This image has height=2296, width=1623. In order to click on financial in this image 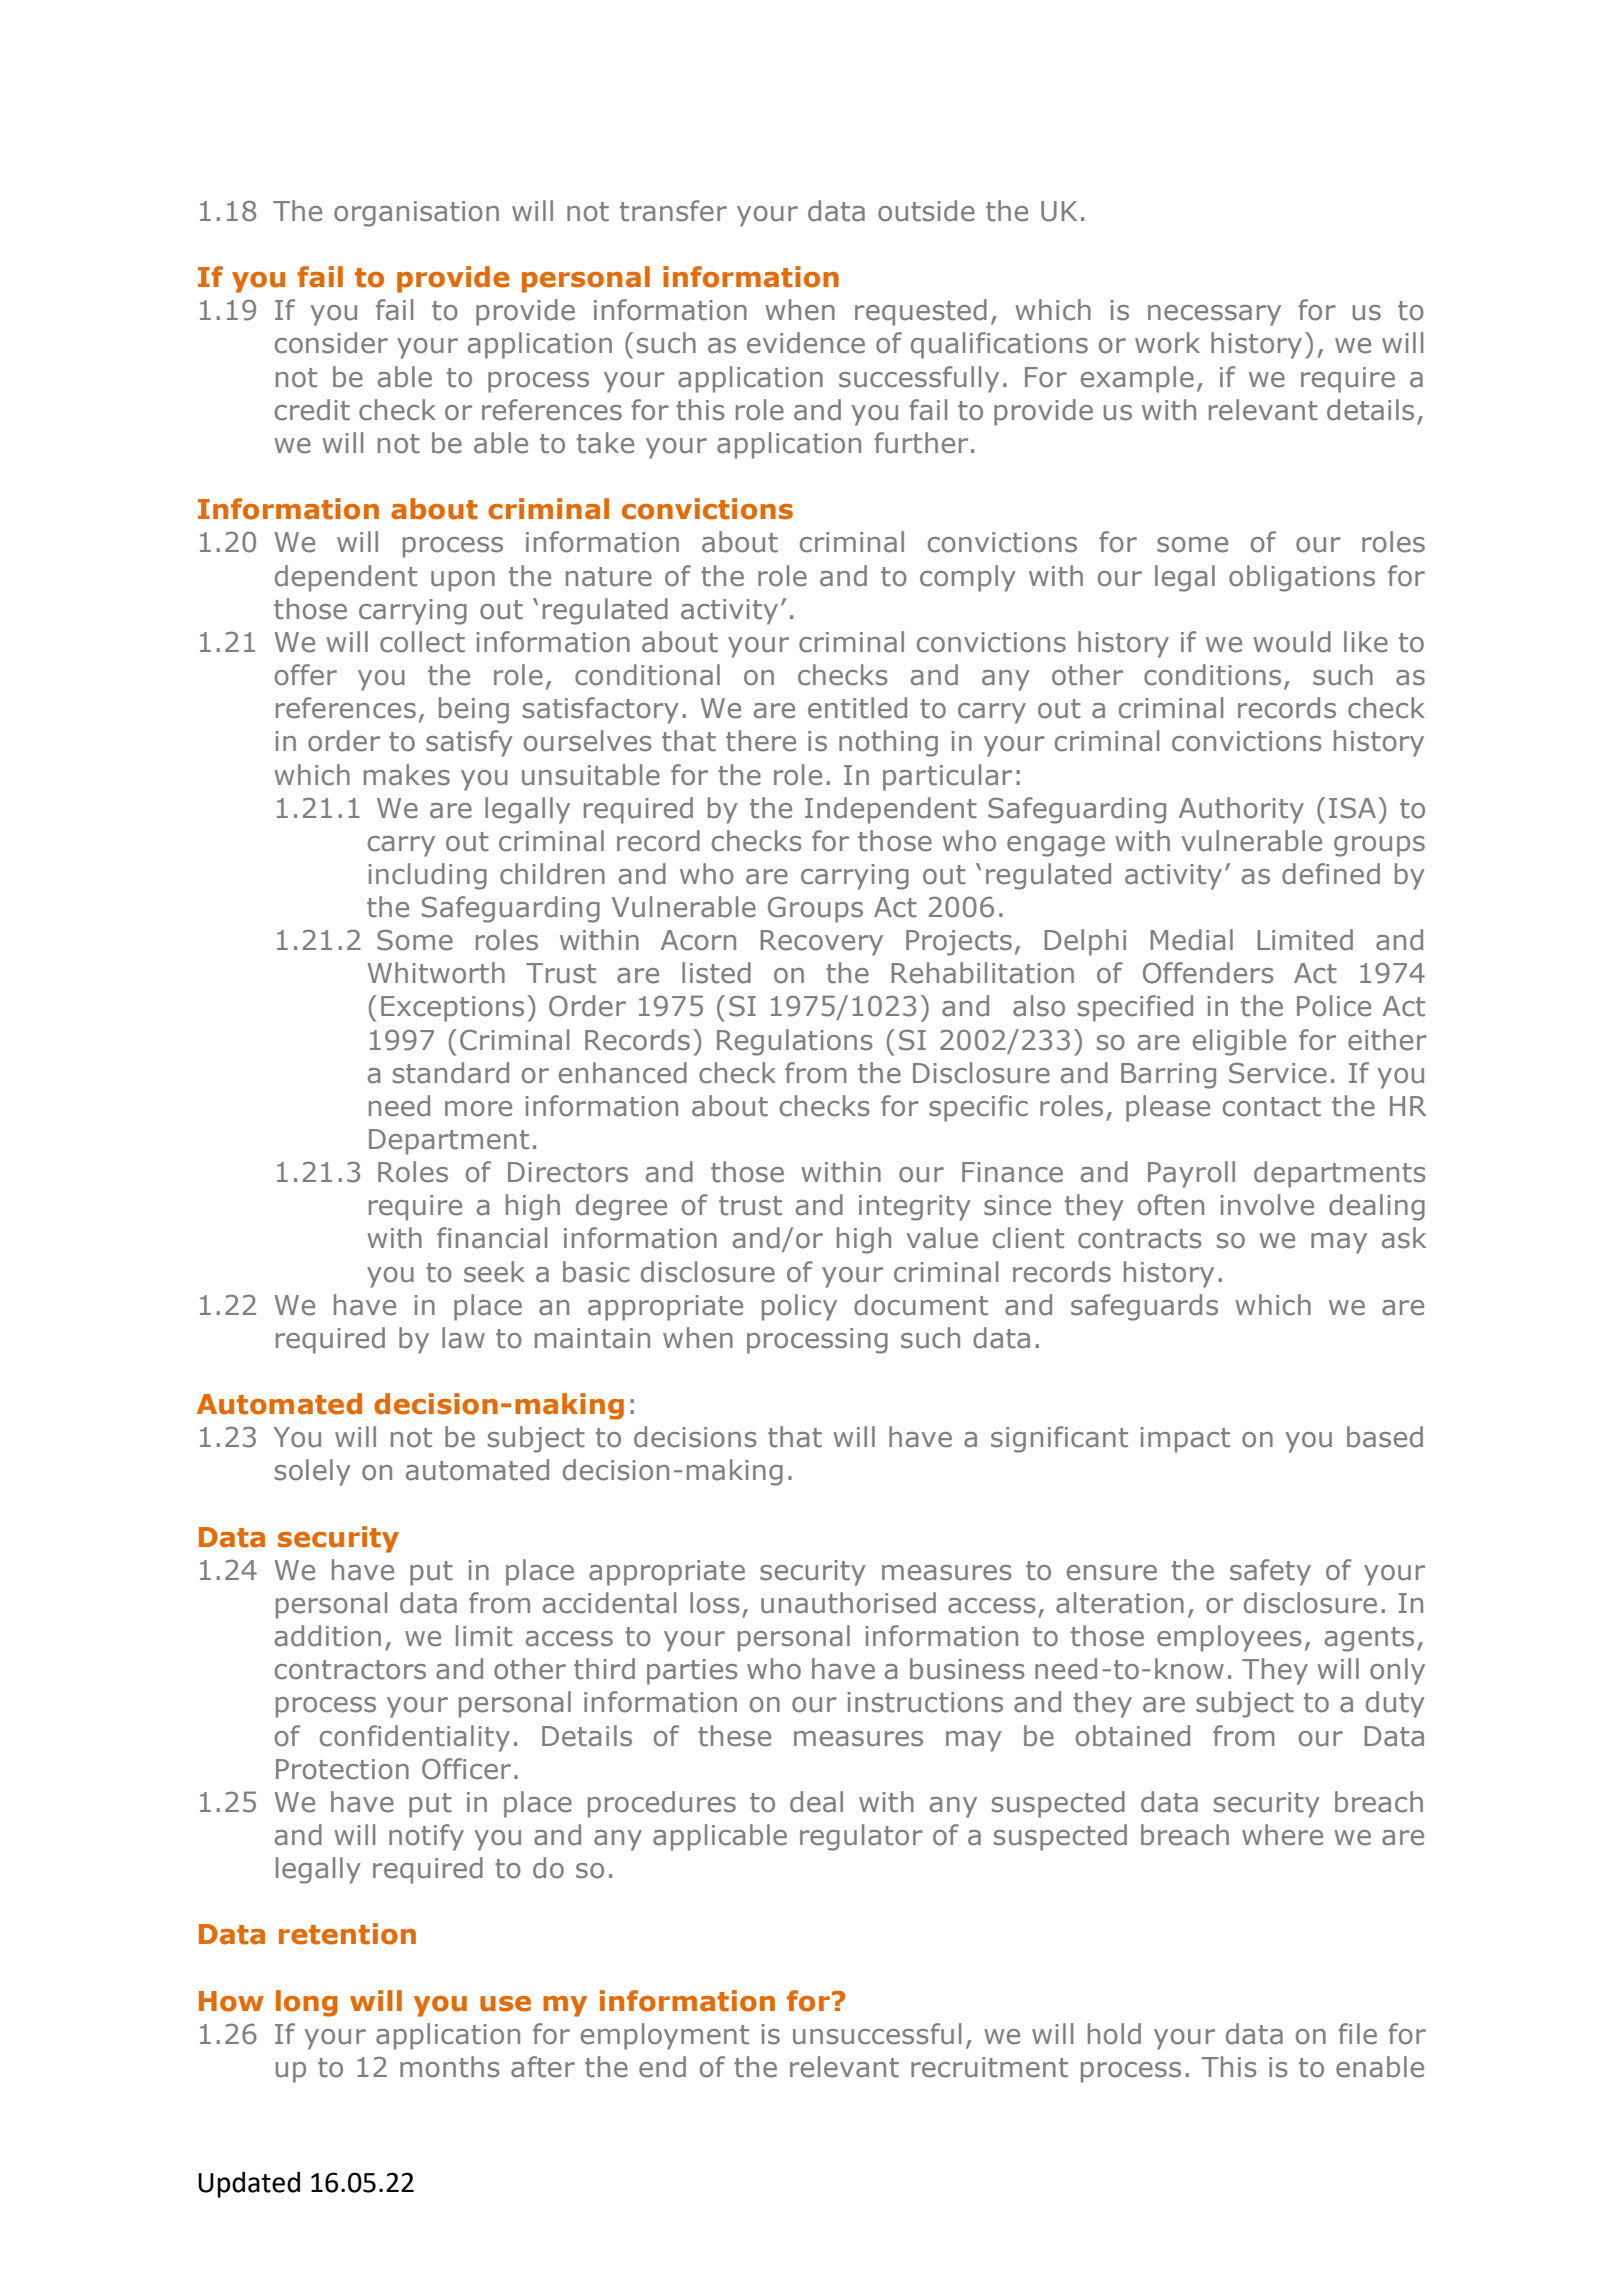, I will do `click(492, 1238)`.
